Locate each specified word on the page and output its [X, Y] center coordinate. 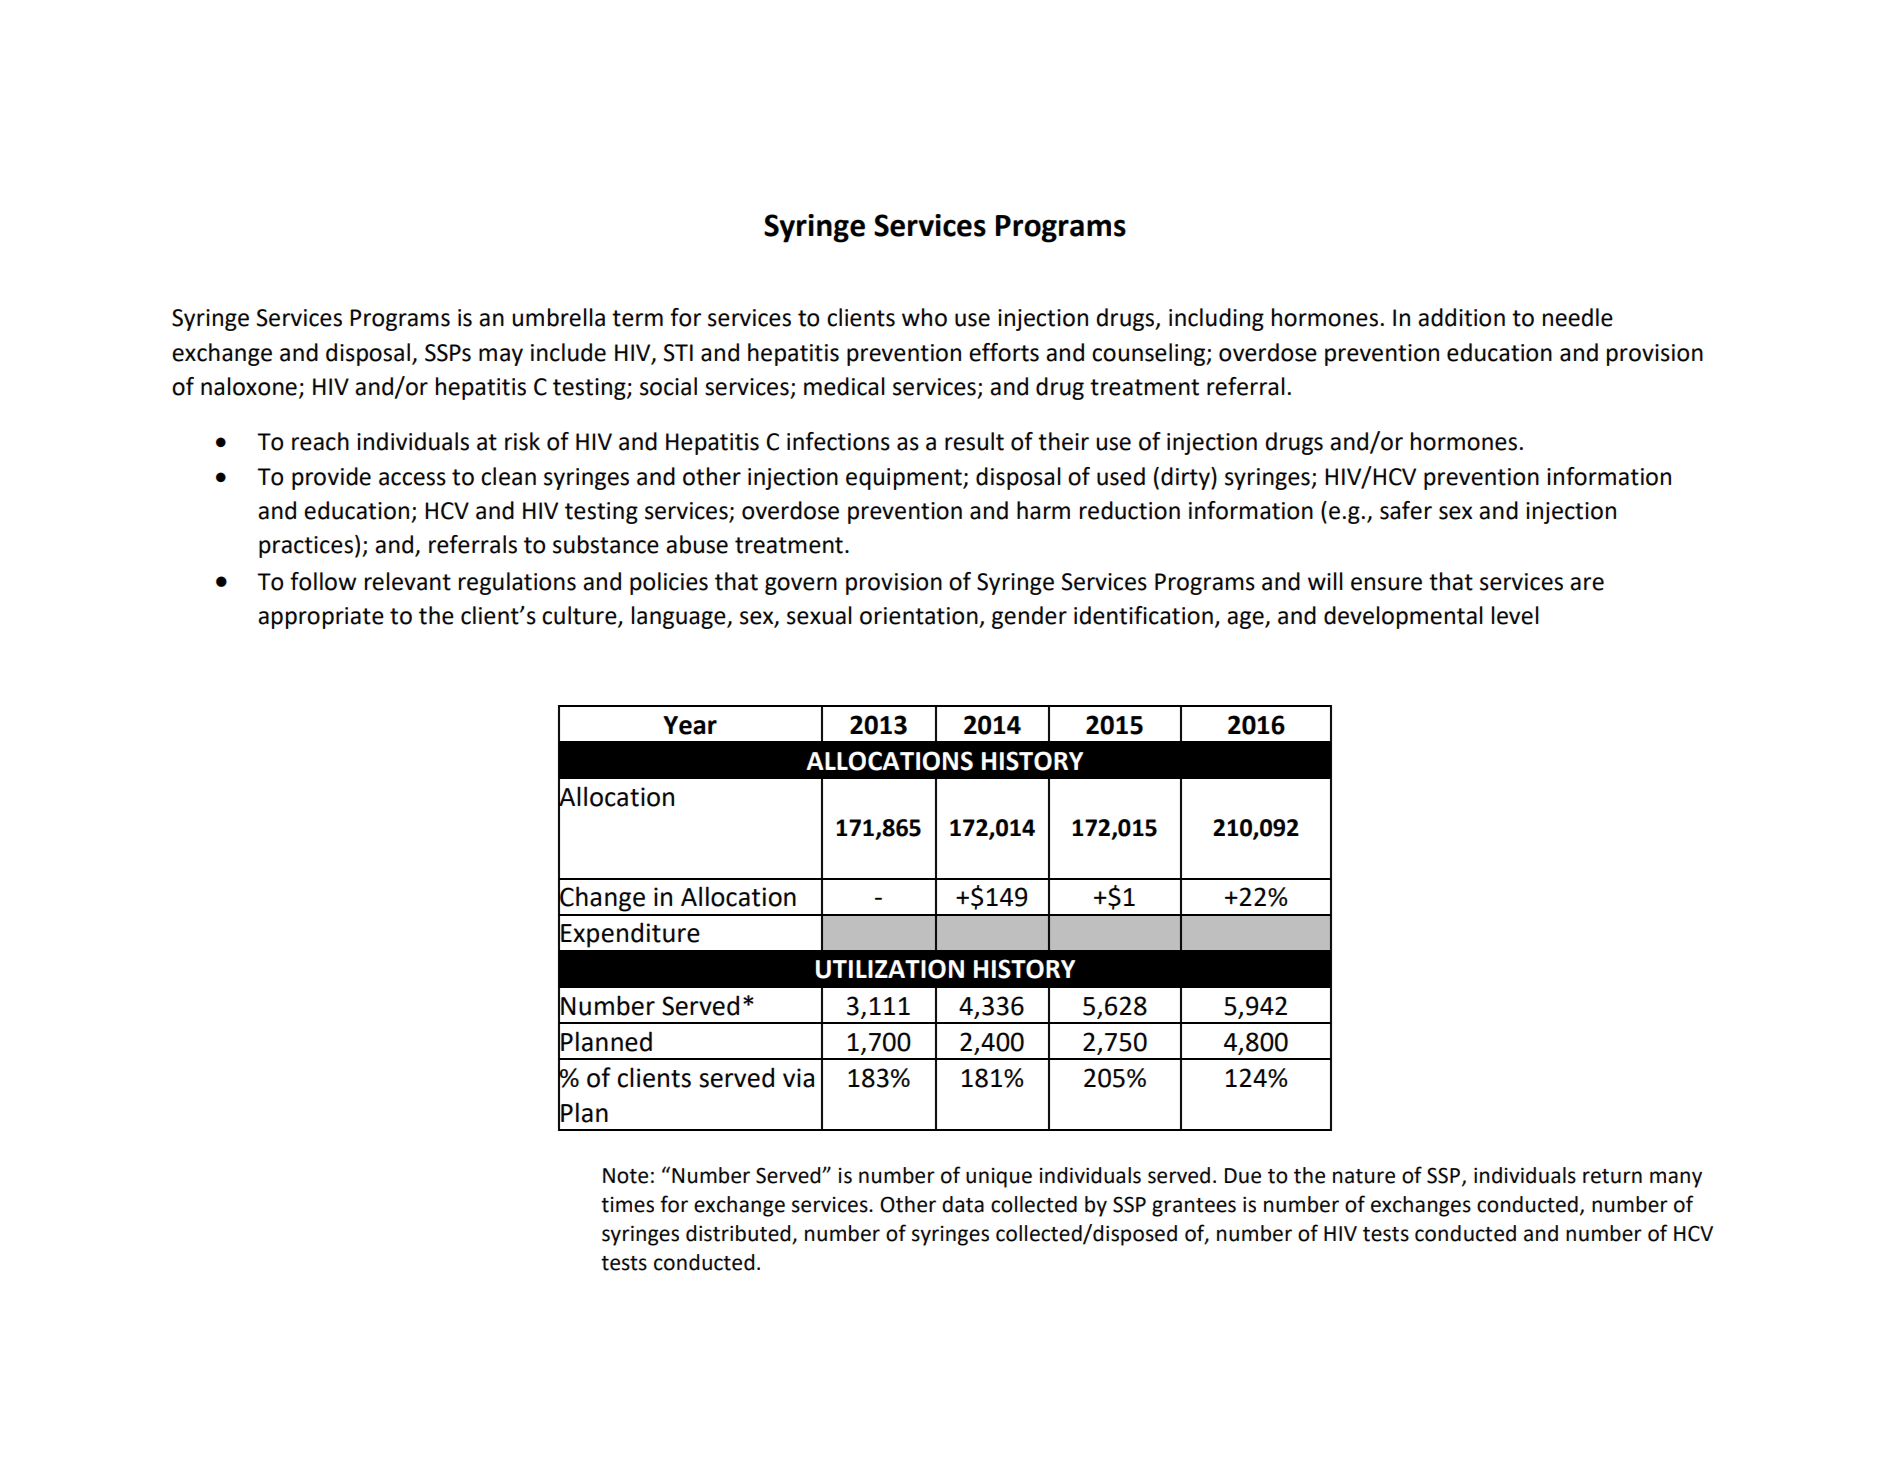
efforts [1004, 352]
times [627, 1205]
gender [1029, 617]
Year [690, 725]
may [501, 357]
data [963, 1204]
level [1515, 615]
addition [1461, 317]
